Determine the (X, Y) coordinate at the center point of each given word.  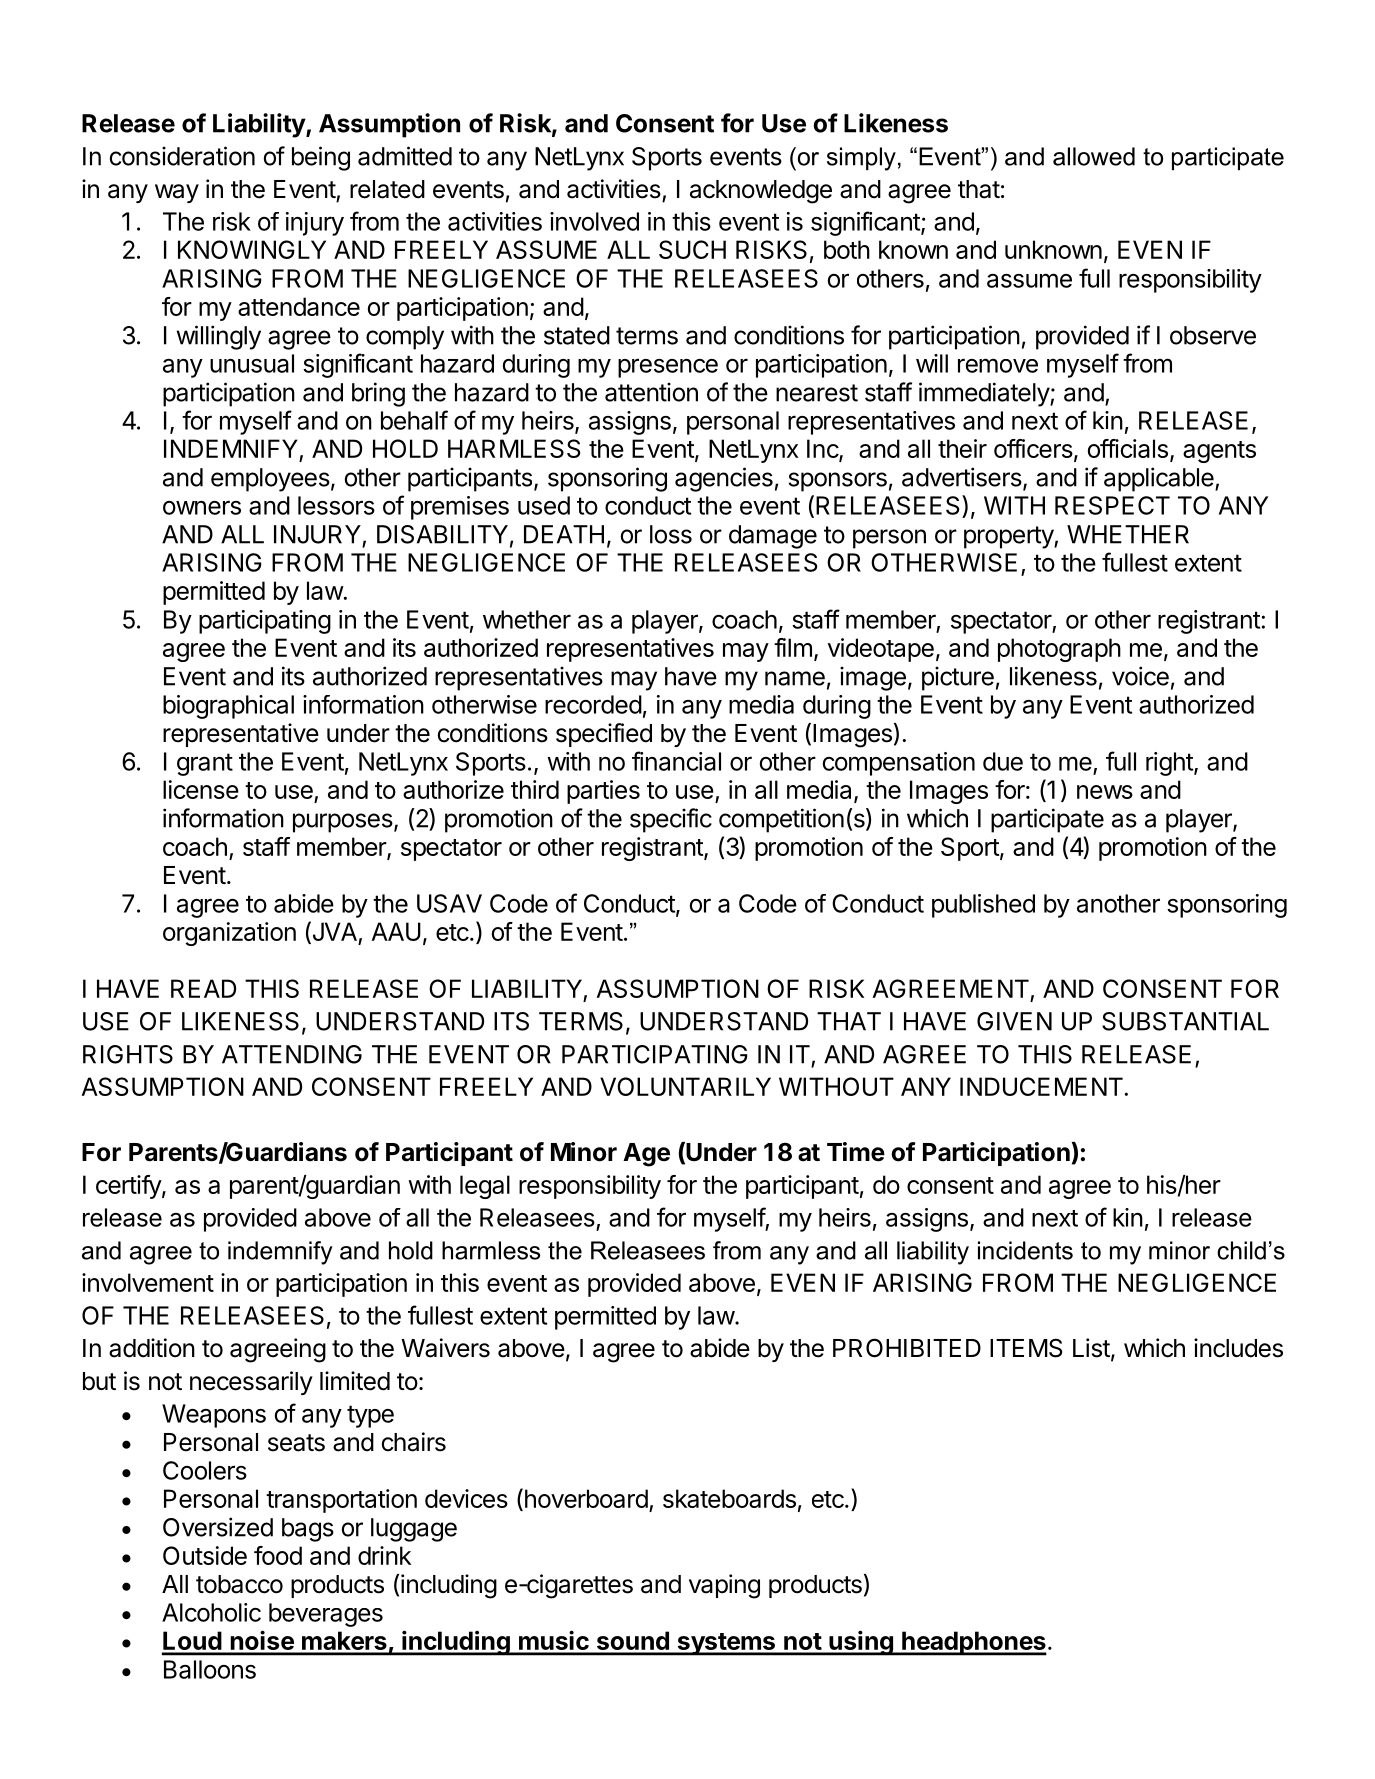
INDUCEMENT (1041, 1086)
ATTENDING (292, 1054)
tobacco (239, 1584)
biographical (228, 707)
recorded (593, 704)
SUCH (692, 249)
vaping (724, 1586)
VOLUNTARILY (685, 1086)
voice (1140, 676)
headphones (973, 1643)
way (177, 193)
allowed (1094, 156)
